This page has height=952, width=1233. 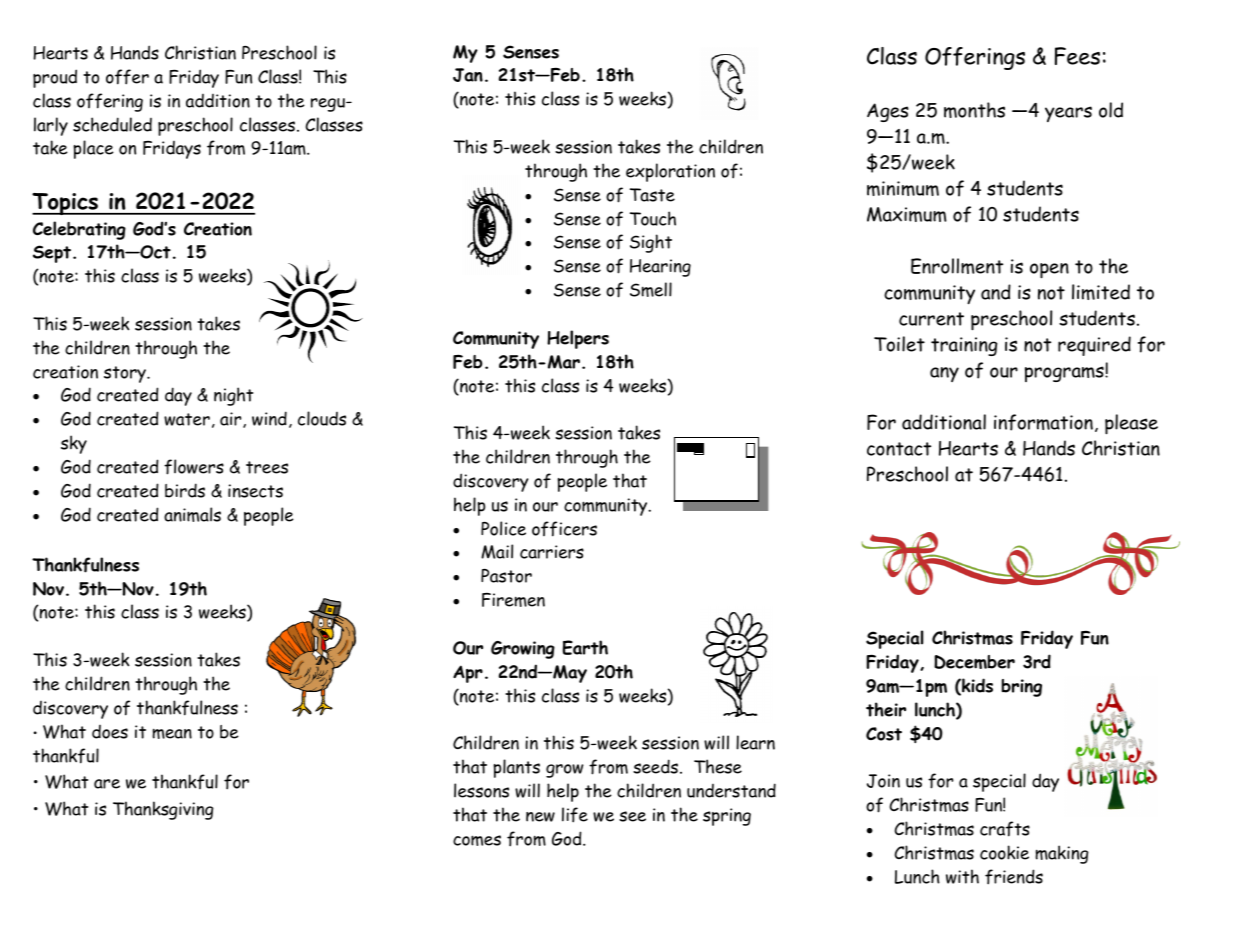 I want to click on proud, so click(x=55, y=78).
